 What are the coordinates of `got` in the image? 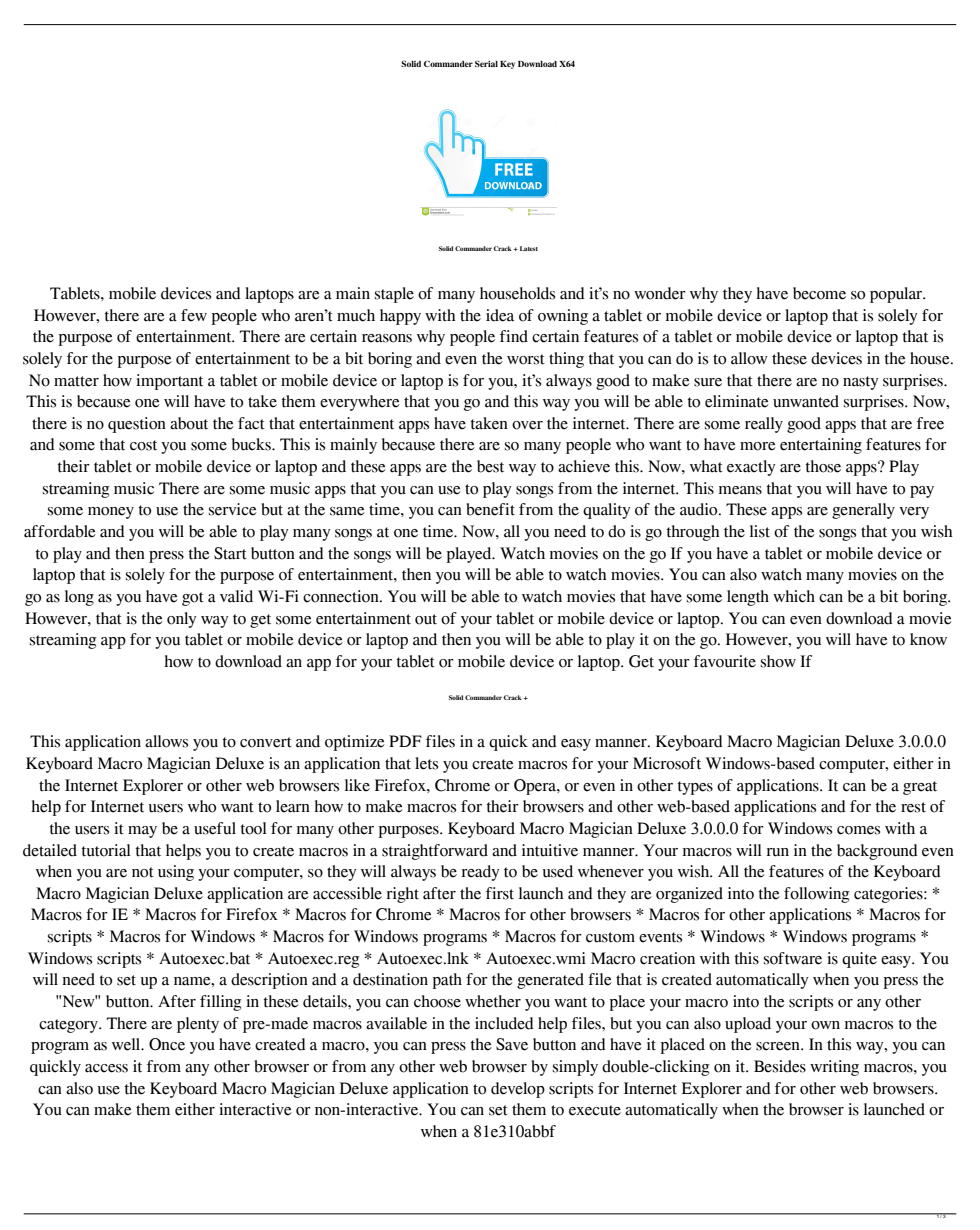 It's located at (193, 599).
